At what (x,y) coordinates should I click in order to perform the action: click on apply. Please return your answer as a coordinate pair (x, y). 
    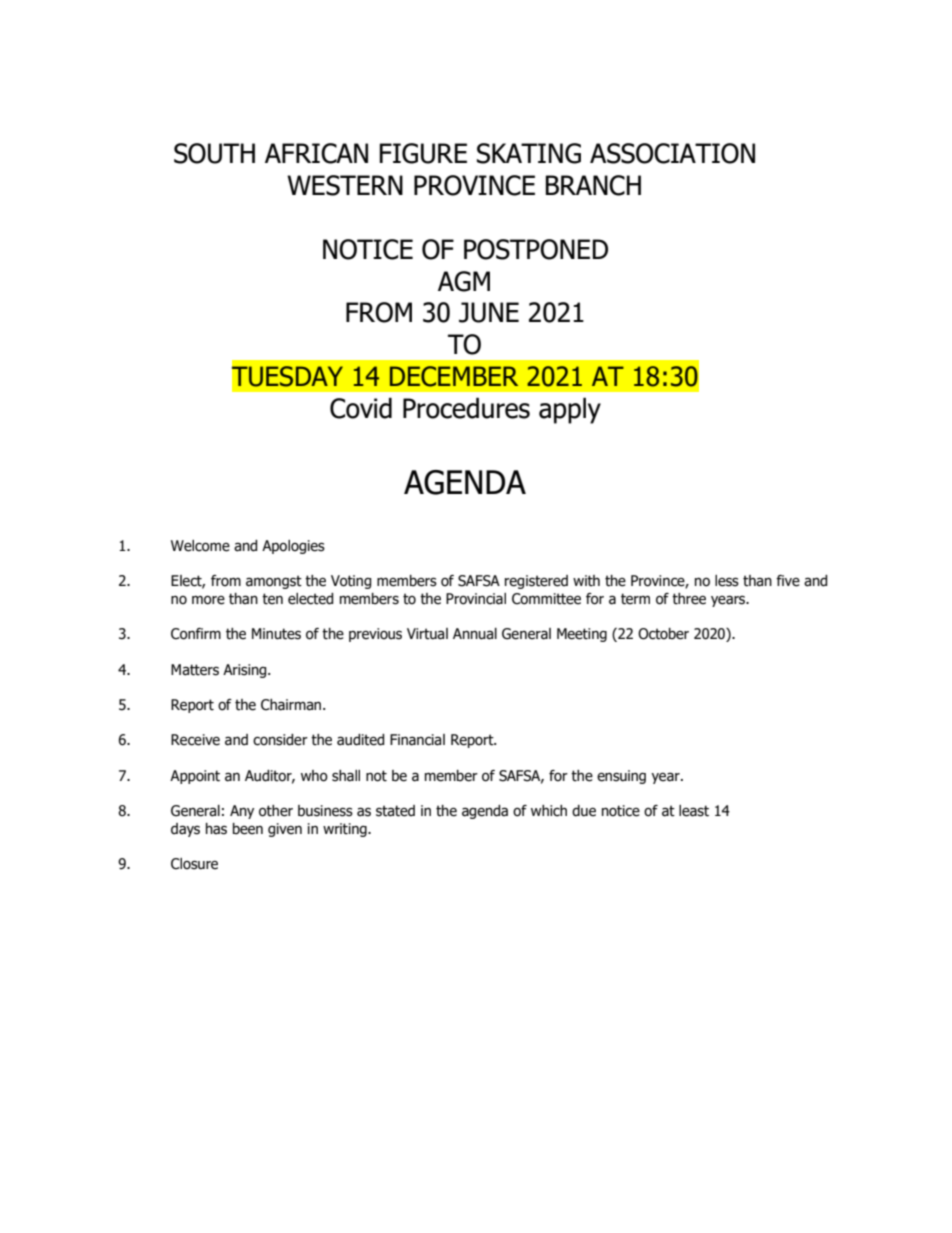
    Looking at the image, I should click on (570, 410).
